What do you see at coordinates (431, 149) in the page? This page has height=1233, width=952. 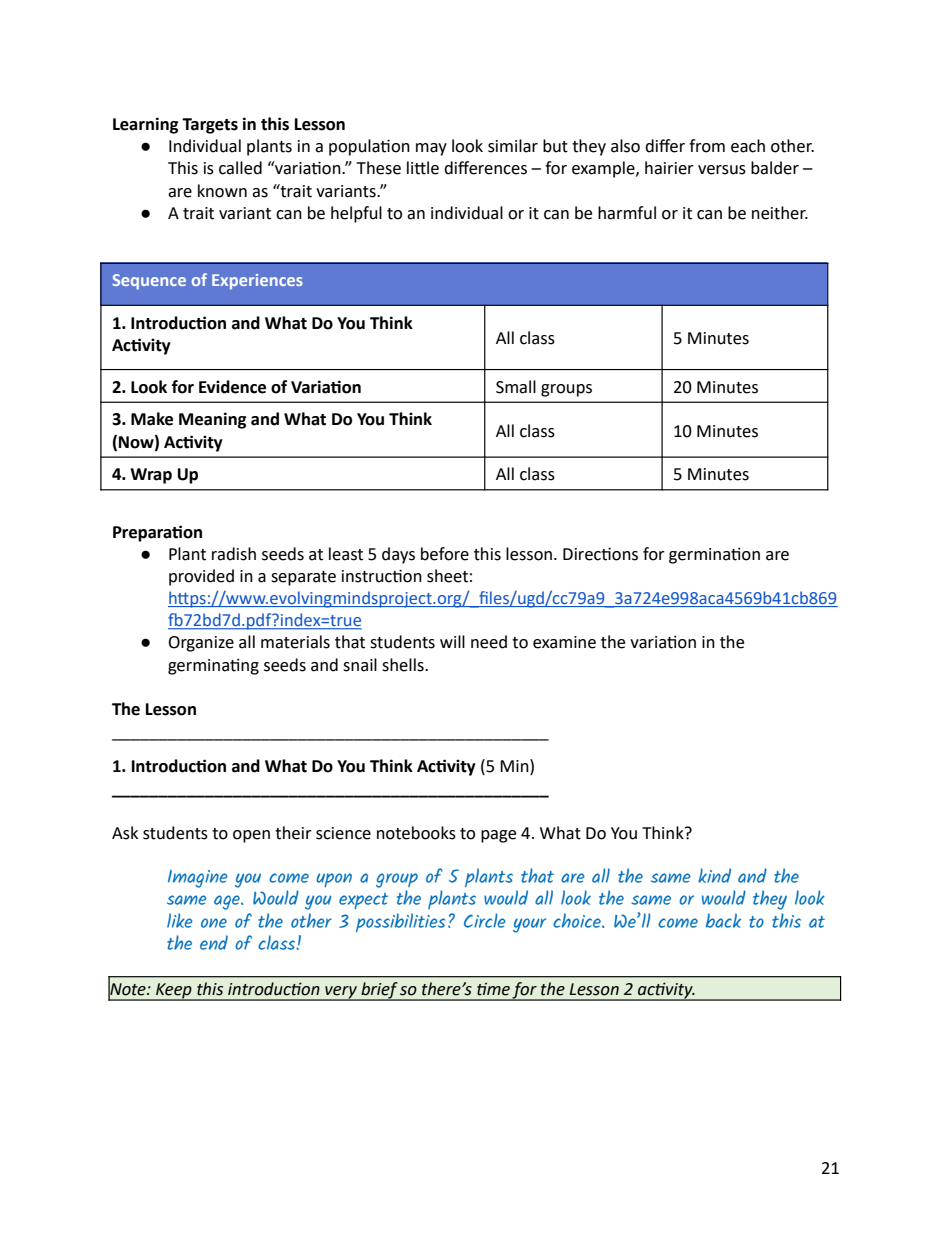 I see `may` at bounding box center [431, 149].
